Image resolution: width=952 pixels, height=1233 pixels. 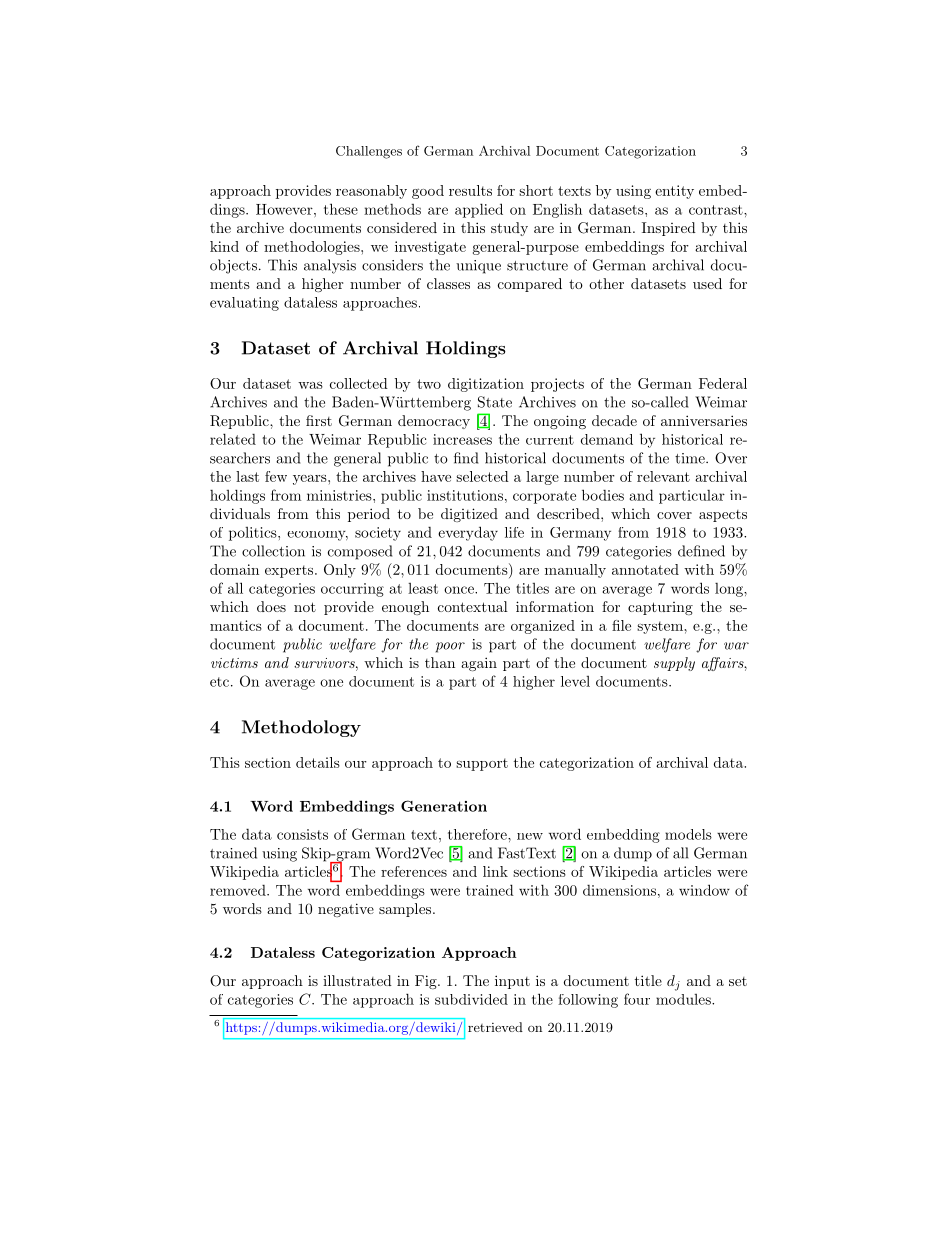 What do you see at coordinates (444, 806) in the document?
I see `Generation` at bounding box center [444, 806].
